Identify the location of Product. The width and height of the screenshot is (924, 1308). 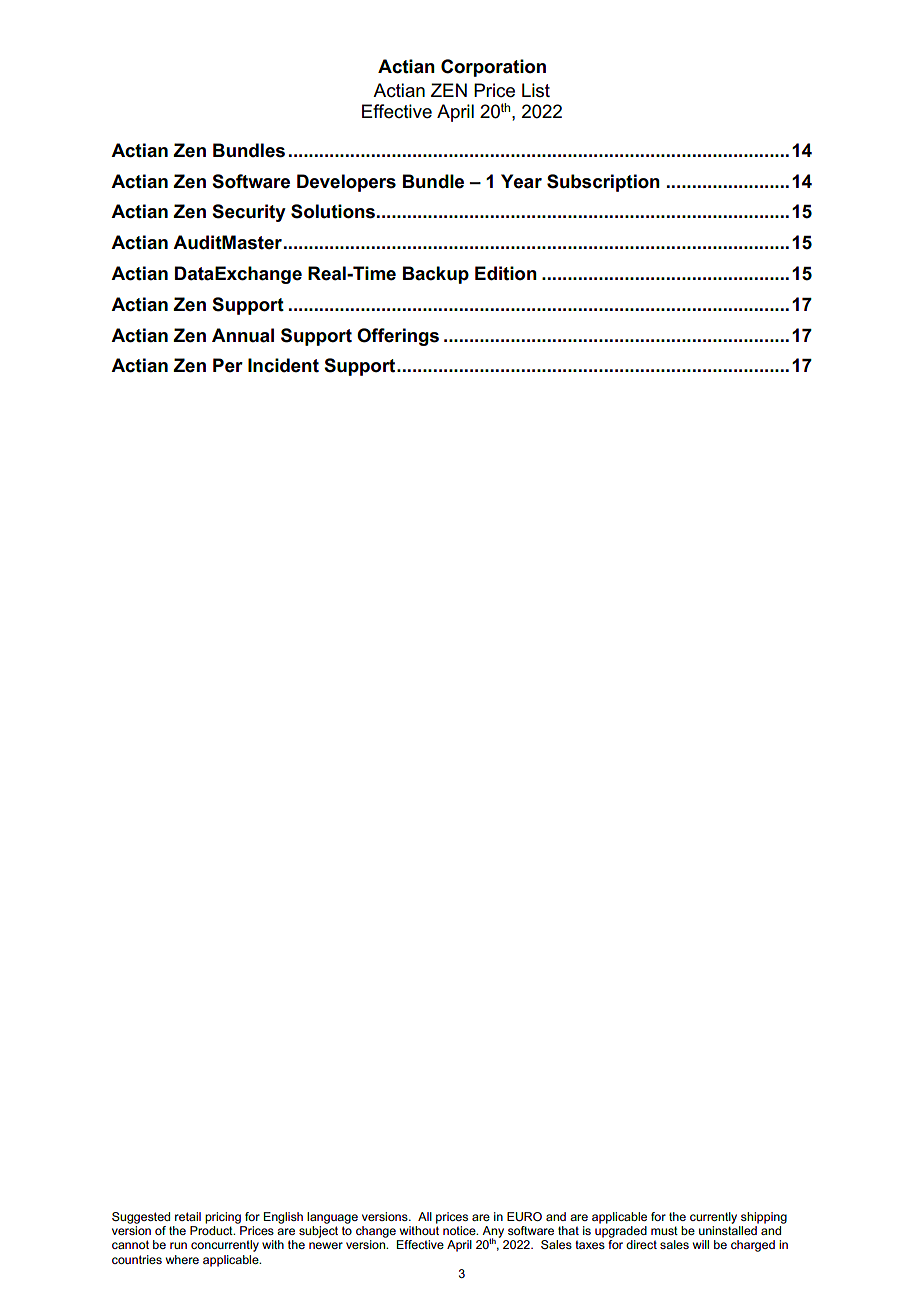
(212, 1230).
